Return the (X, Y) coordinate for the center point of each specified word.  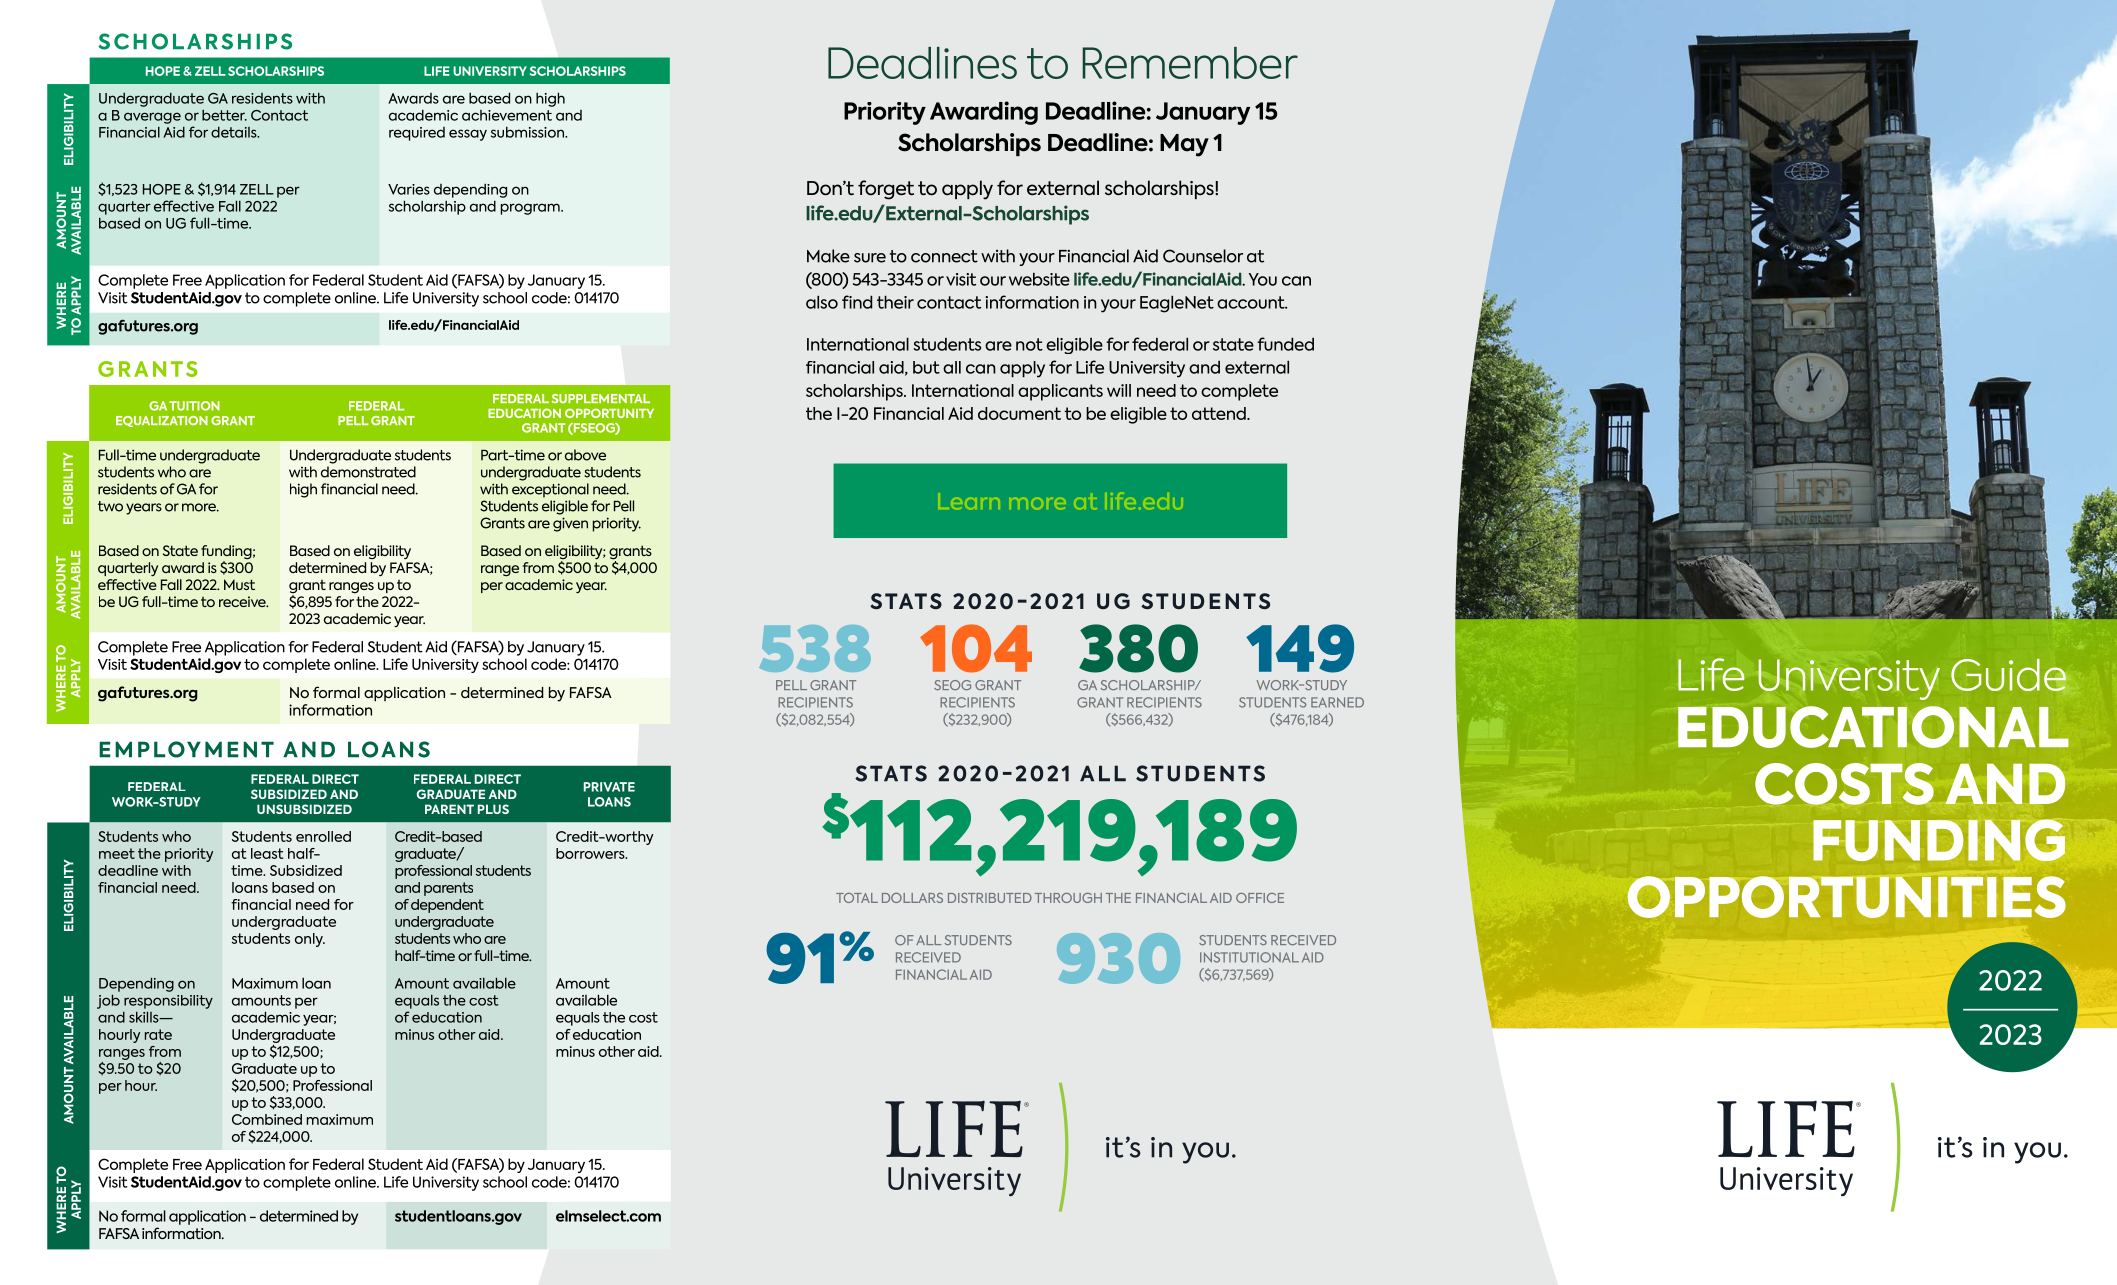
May (1184, 145)
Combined (267, 1119)
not (1029, 344)
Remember (1190, 63)
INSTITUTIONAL (1249, 957)
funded (1285, 344)
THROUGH (1068, 898)
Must (239, 584)
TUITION (194, 406)
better (224, 115)
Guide (2008, 675)
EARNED (1337, 702)
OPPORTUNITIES (1847, 897)
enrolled (323, 836)
